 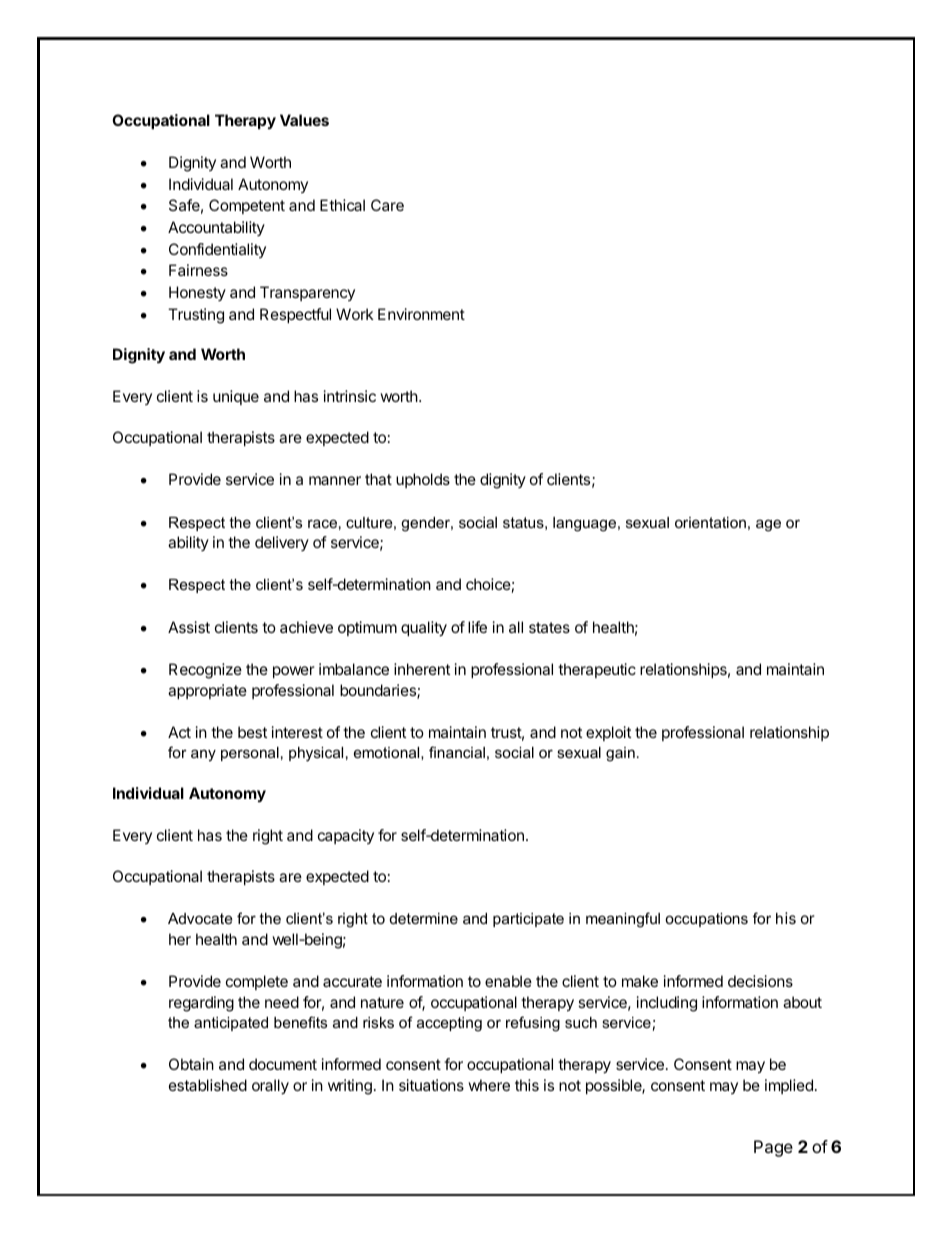 I want to click on Environment, so click(x=421, y=314).
